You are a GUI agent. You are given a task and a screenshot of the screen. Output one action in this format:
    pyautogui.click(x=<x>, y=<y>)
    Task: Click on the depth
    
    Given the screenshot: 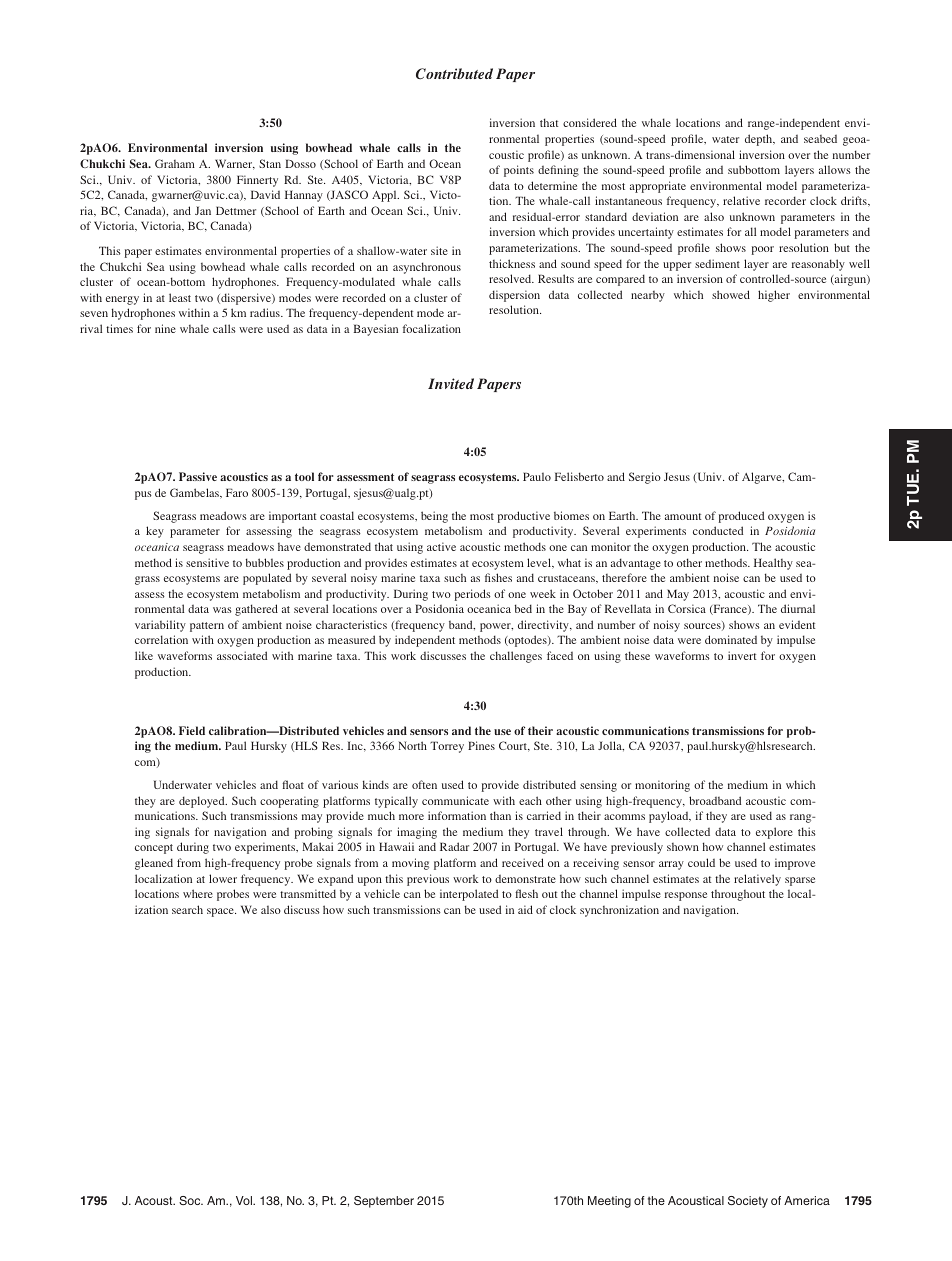 What is the action you would take?
    pyautogui.click(x=760, y=140)
